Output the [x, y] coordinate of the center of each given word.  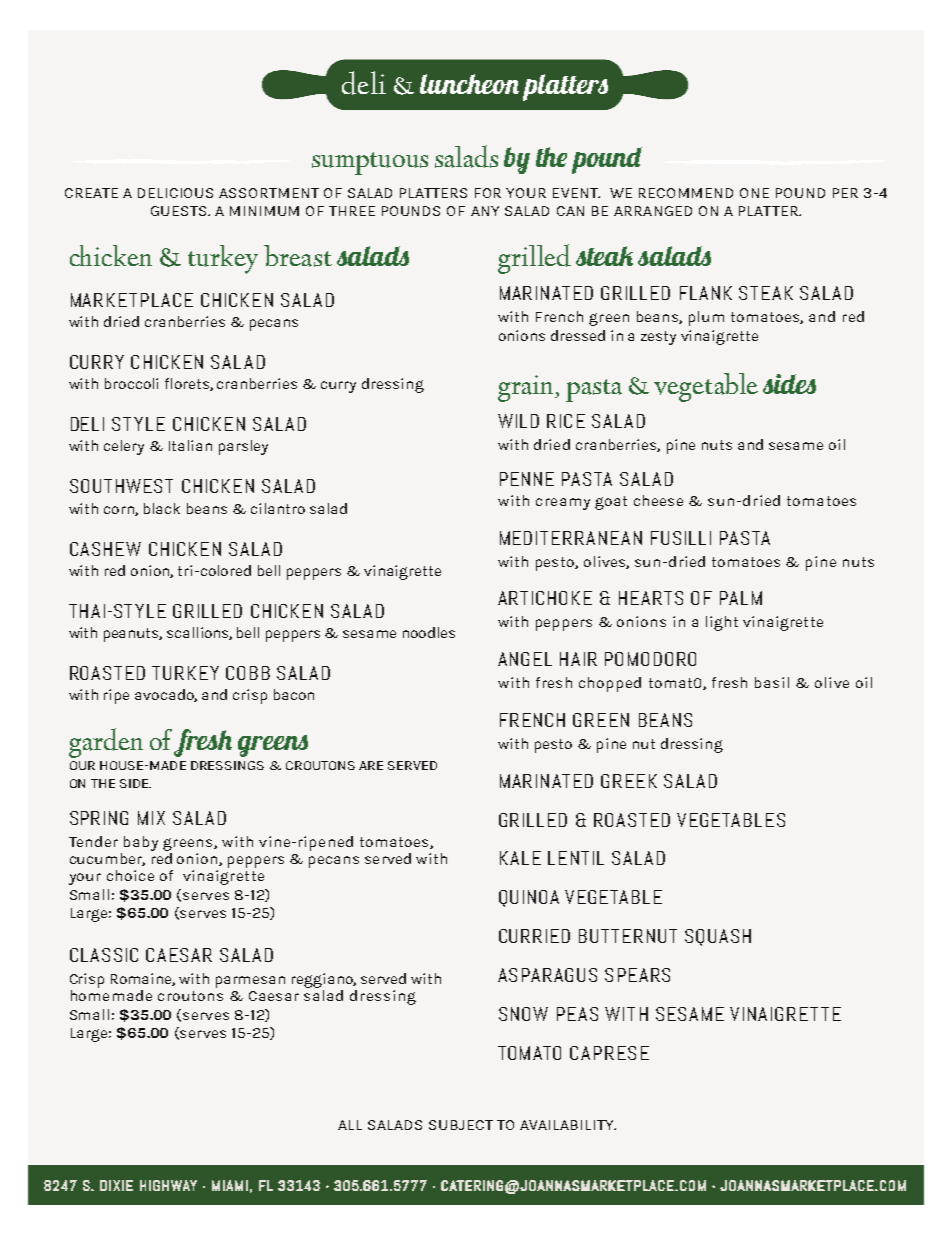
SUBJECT [461, 1125]
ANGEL [525, 659]
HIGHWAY [168, 1185]
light [722, 623]
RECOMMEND [686, 193]
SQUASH [718, 937]
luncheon [469, 84]
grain [527, 388]
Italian [190, 445]
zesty [658, 338]
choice [130, 875]
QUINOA [529, 898]
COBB [248, 673]
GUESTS [180, 211]
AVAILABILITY [568, 1125]
